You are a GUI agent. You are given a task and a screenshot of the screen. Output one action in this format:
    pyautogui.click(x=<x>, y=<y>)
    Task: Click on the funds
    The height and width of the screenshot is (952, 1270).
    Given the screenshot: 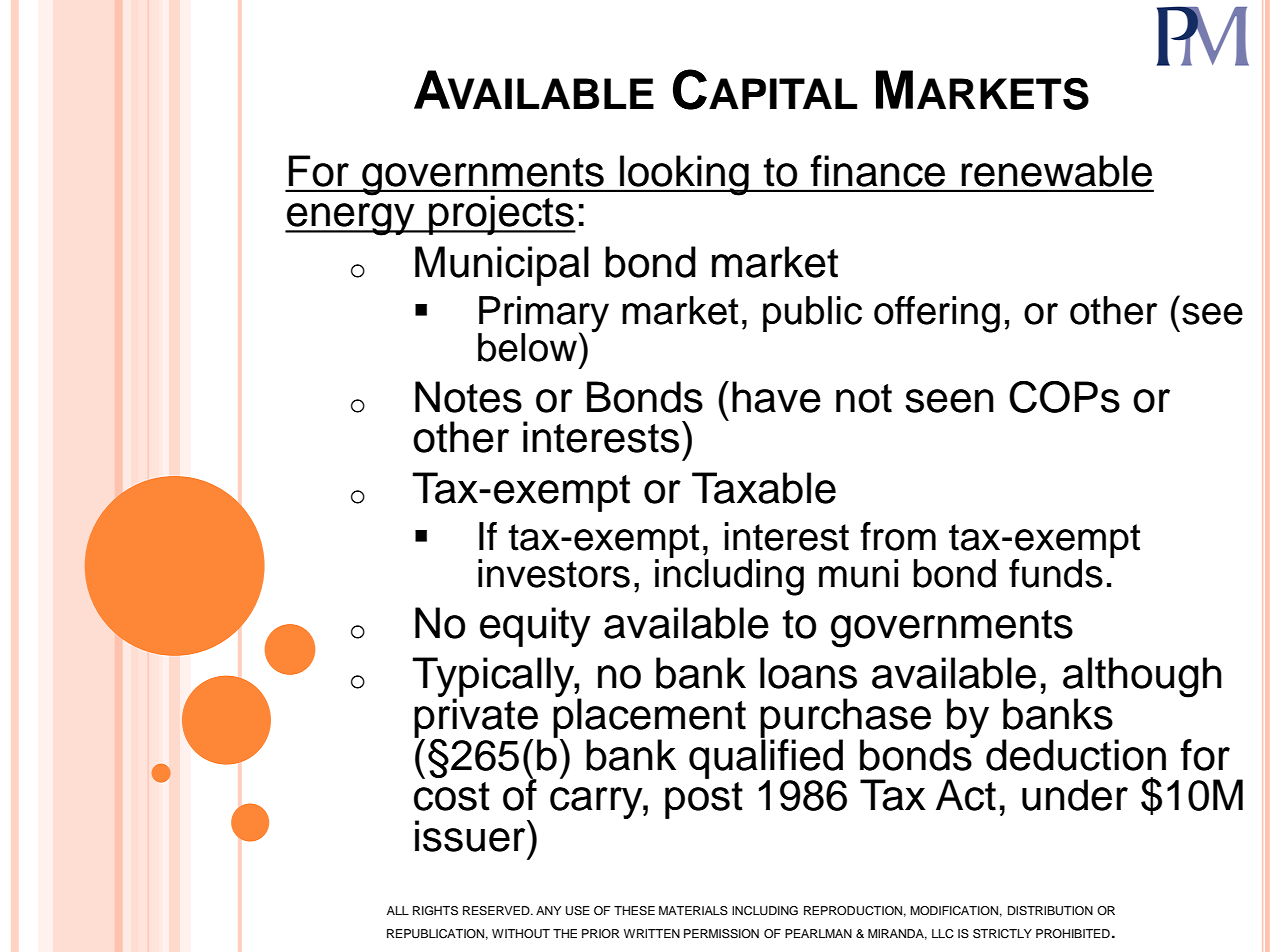 What is the action you would take?
    pyautogui.click(x=1056, y=573)
